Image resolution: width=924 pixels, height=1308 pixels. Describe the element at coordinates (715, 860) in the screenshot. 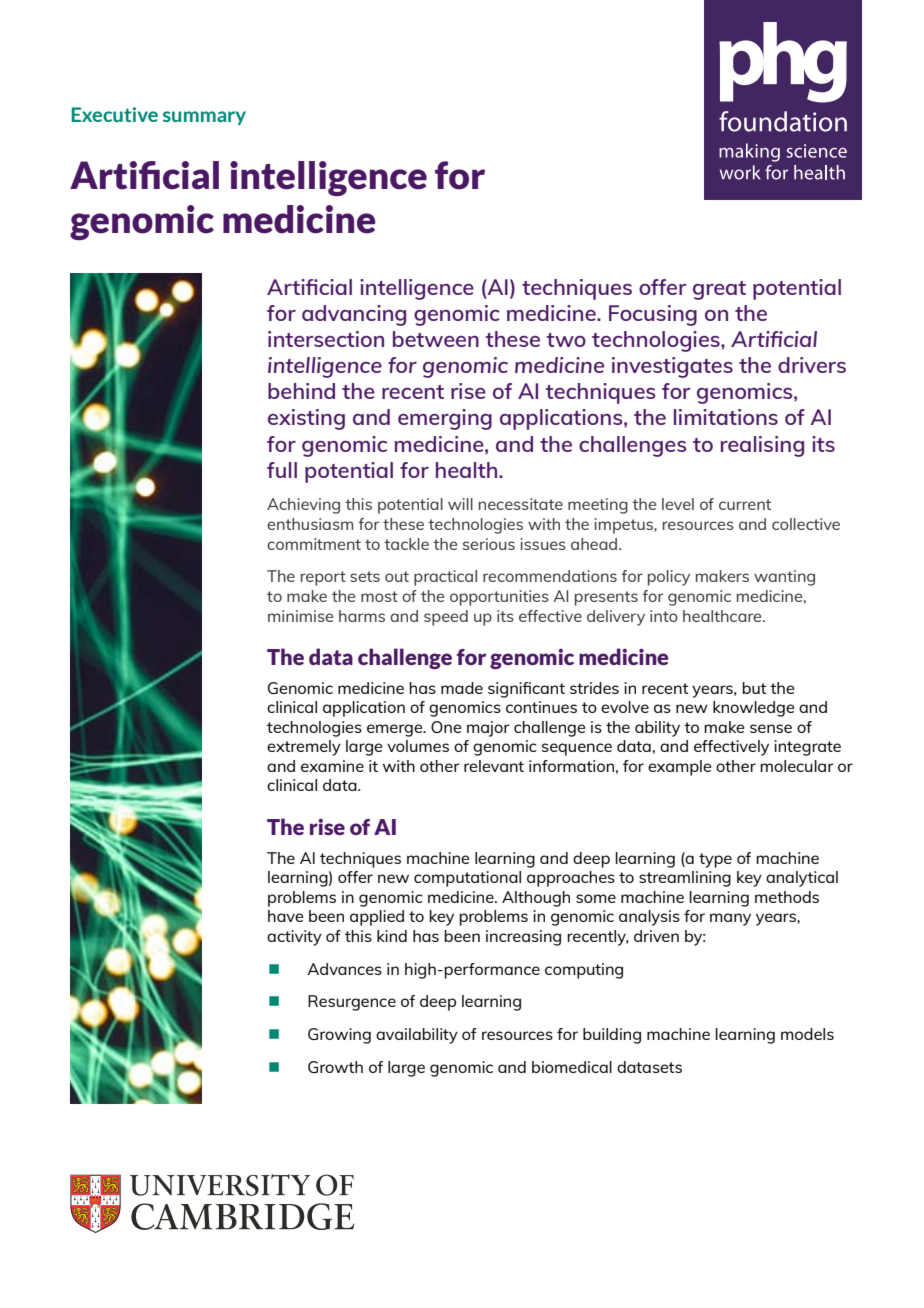

I see `type` at that location.
